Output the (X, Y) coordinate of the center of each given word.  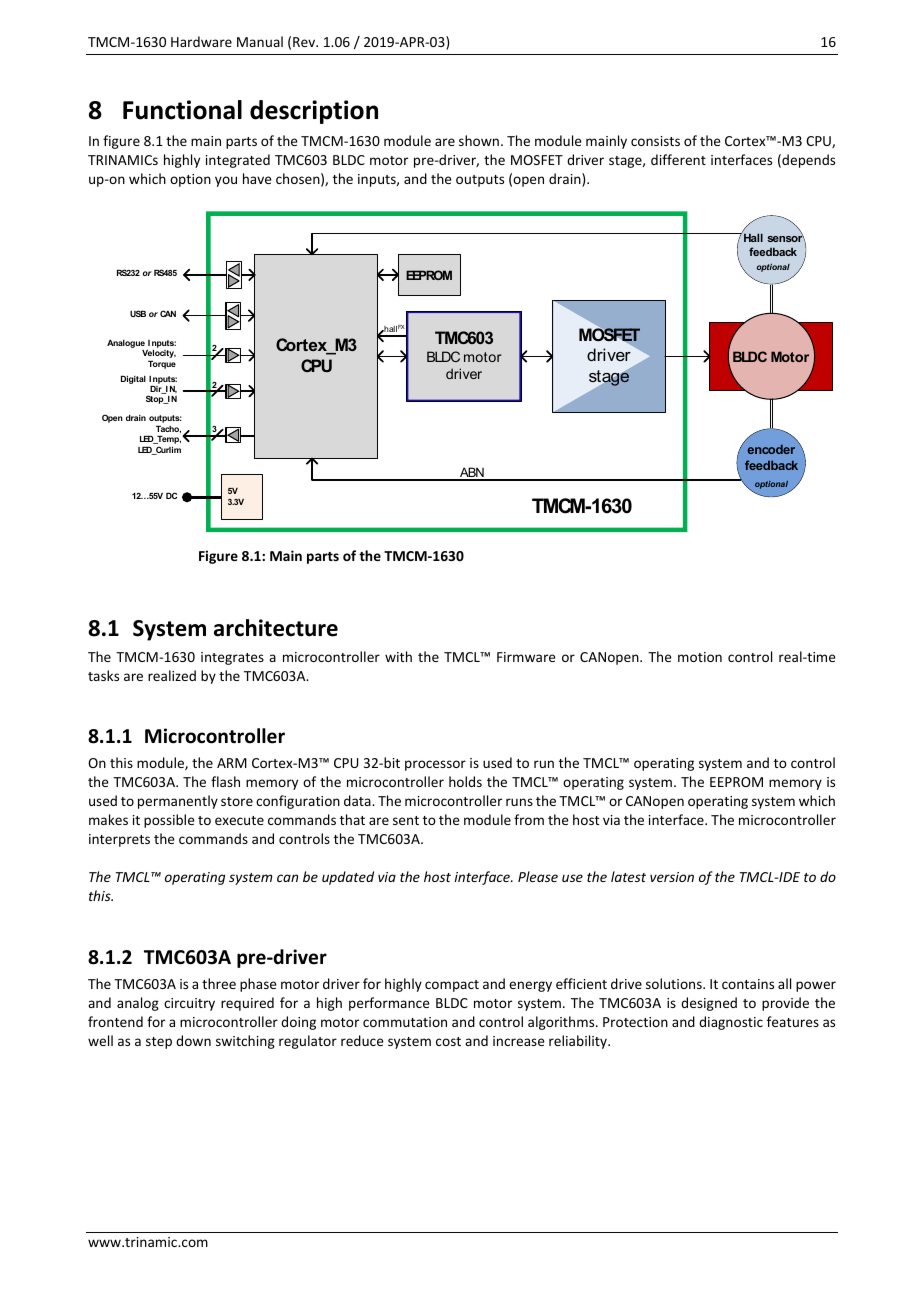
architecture (276, 628)
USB (138, 313)
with (398, 656)
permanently (178, 802)
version (672, 877)
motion (700, 657)
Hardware (201, 41)
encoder (771, 449)
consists (655, 141)
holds (465, 781)
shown (480, 140)
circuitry (189, 1004)
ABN (472, 473)
